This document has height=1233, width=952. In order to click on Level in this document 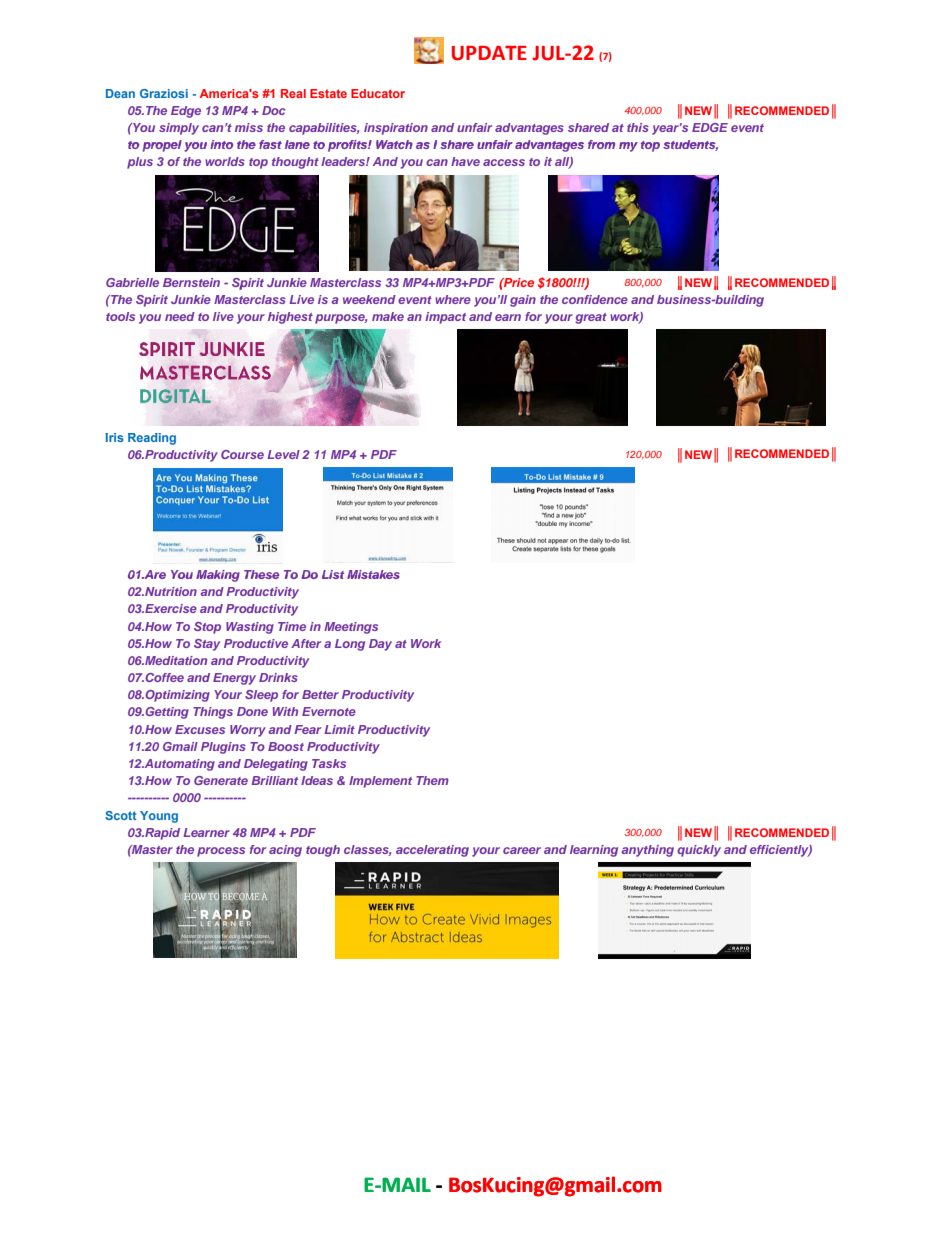, I will do `click(283, 454)`.
